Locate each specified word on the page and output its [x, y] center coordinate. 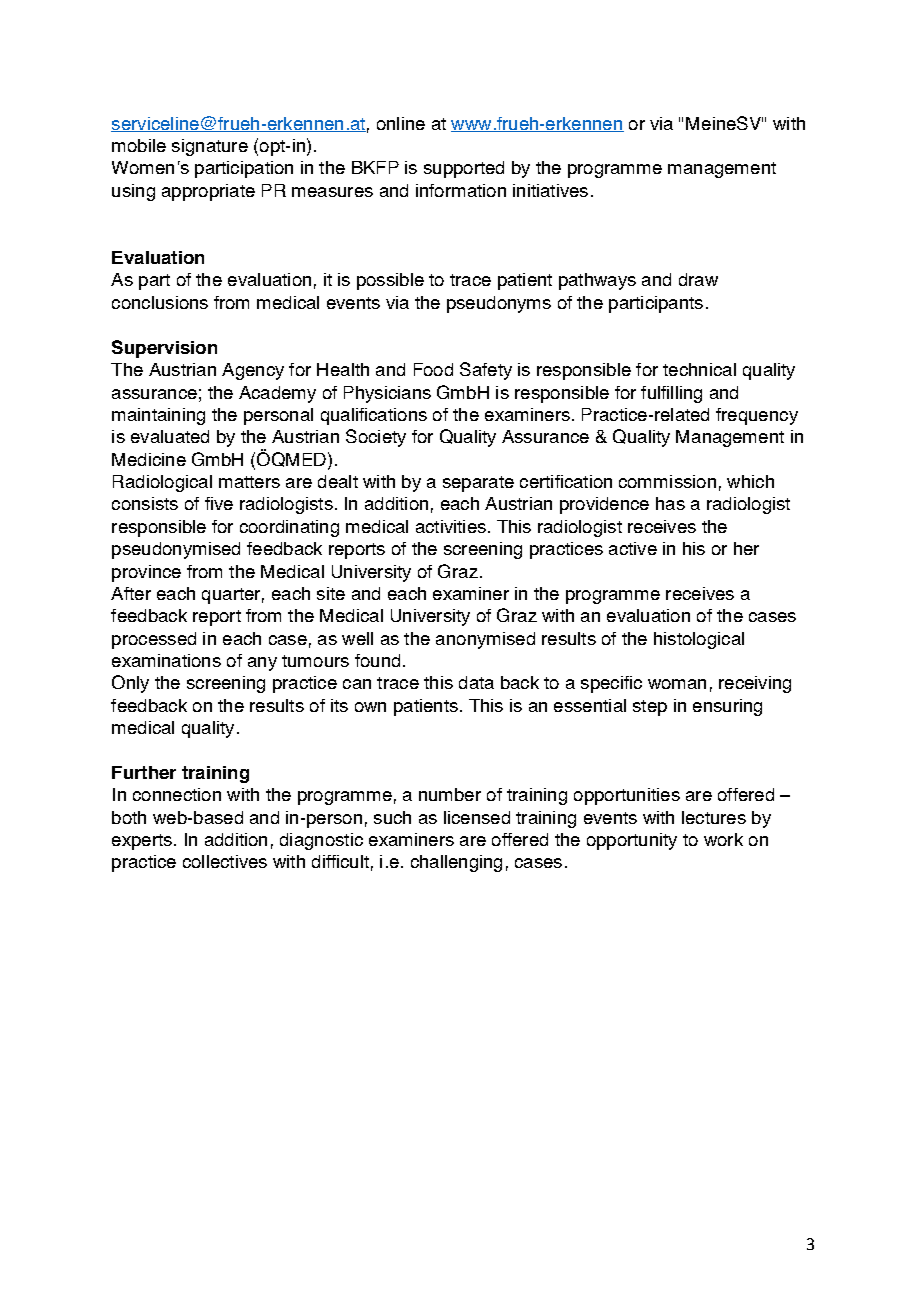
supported [464, 169]
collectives [225, 861]
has [670, 503]
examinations [166, 660]
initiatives [550, 190]
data [476, 682]
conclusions [160, 302]
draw [698, 279]
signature [210, 147]
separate [478, 484]
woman [677, 684]
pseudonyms [499, 304]
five [219, 503]
